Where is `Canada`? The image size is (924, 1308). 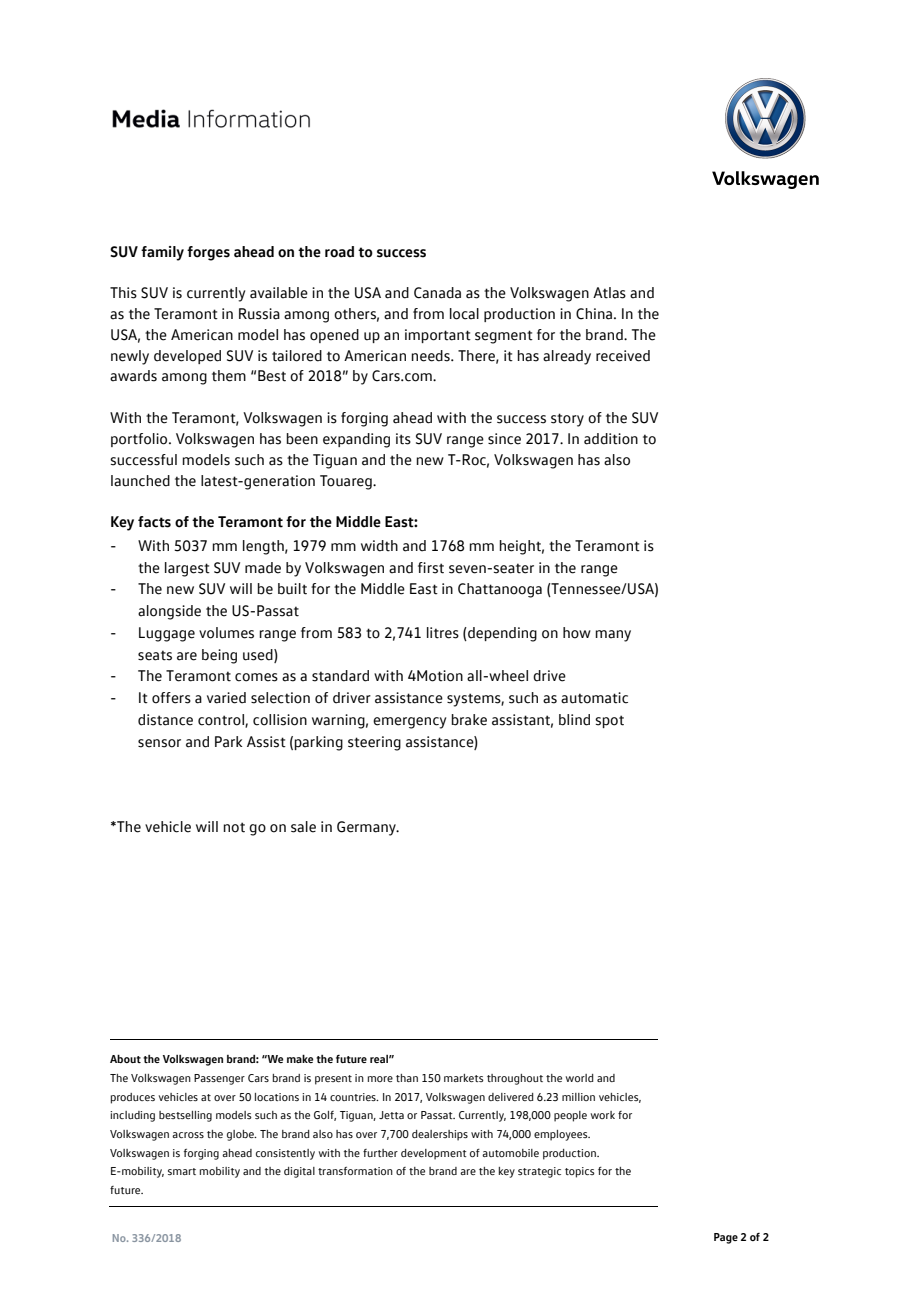 Canada is located at coordinates (437, 293).
